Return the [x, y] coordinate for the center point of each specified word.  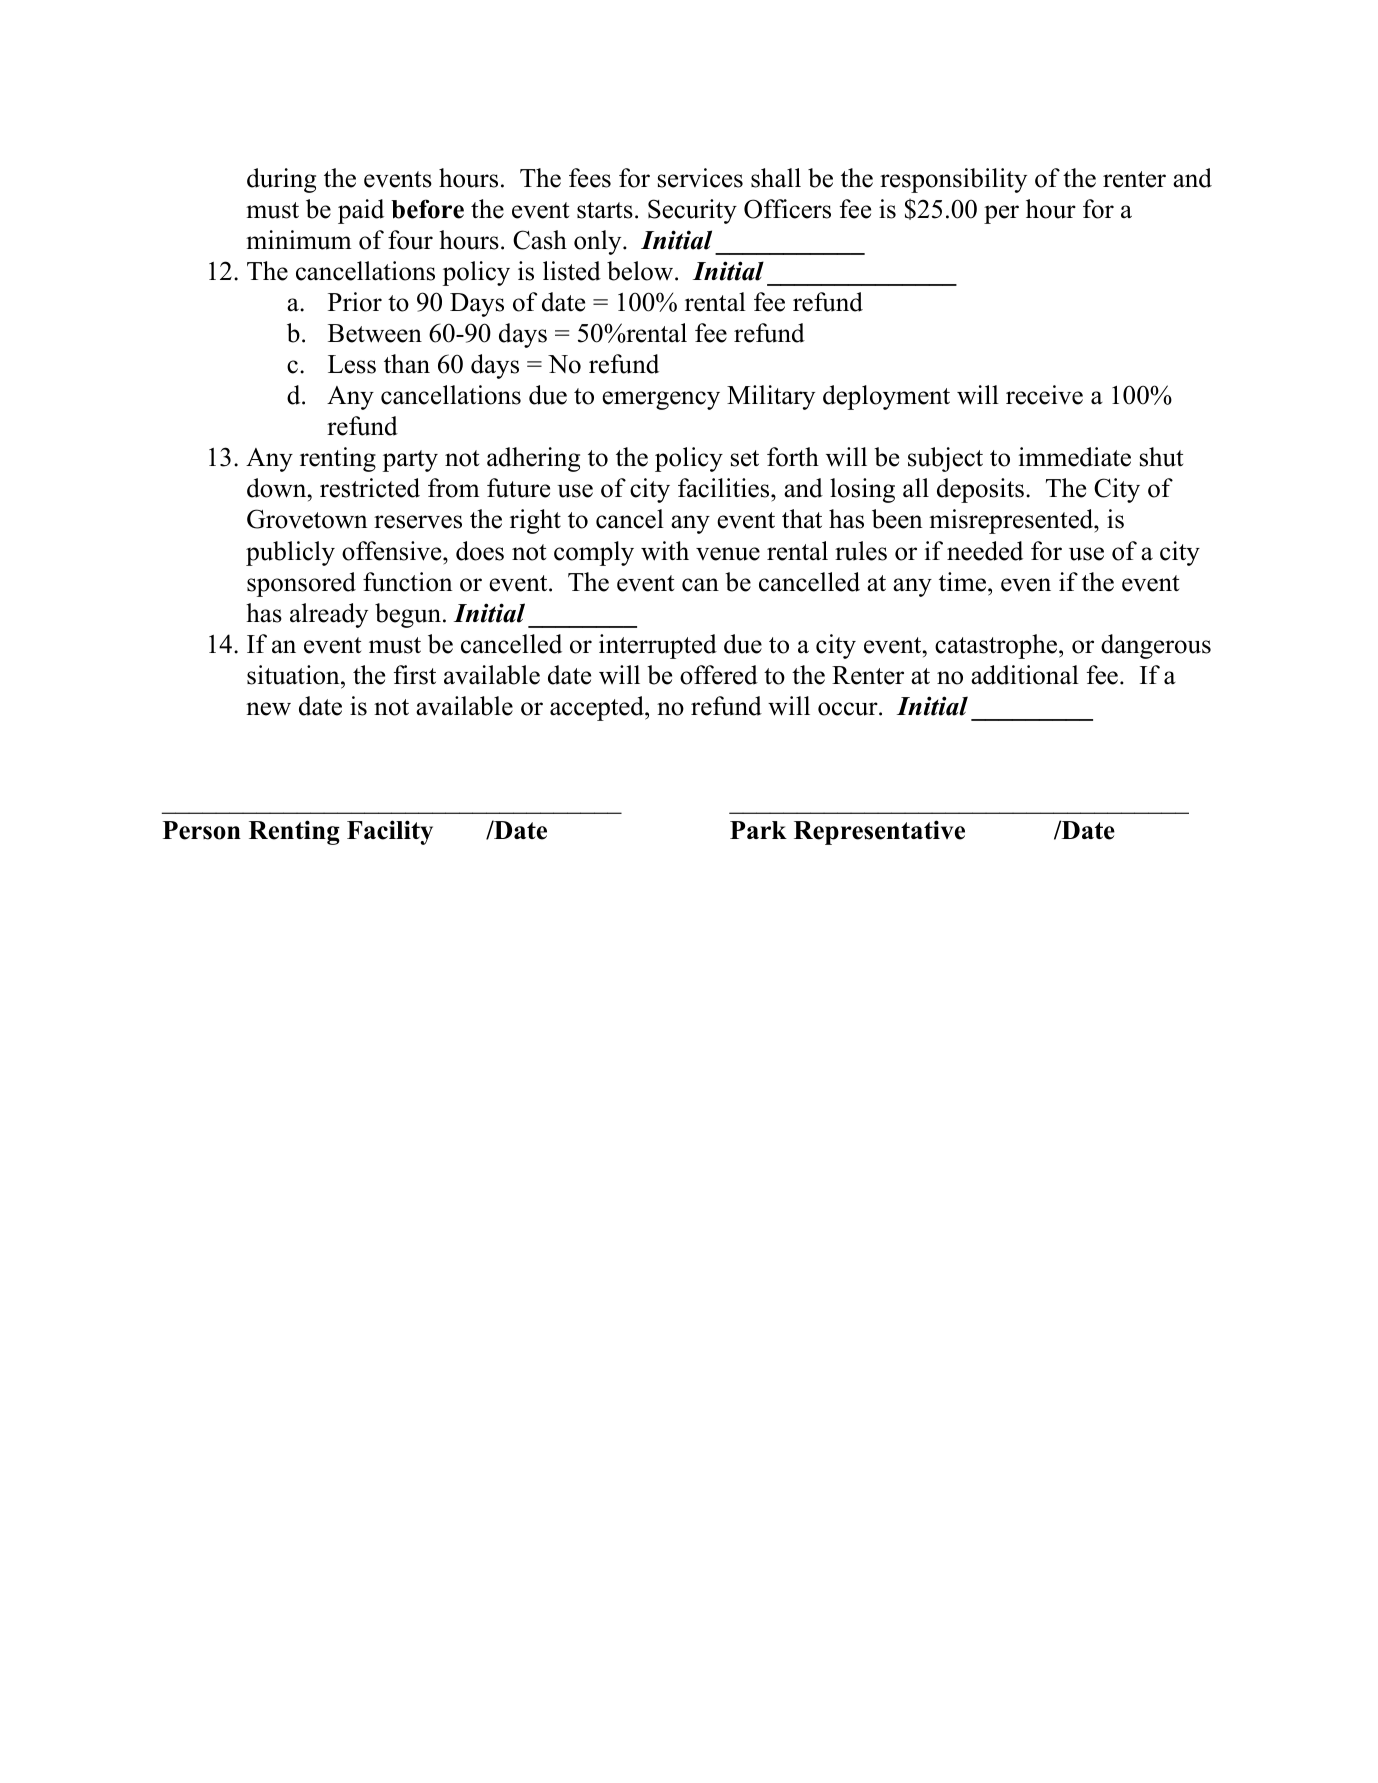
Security [692, 211]
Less [352, 364]
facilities [725, 488]
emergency [661, 400]
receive [1044, 395]
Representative [879, 832]
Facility [390, 832]
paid [361, 211]
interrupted [658, 646]
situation [294, 675]
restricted [370, 488]
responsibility [953, 180]
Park [758, 830]
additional [1025, 675]
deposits [980, 490]
